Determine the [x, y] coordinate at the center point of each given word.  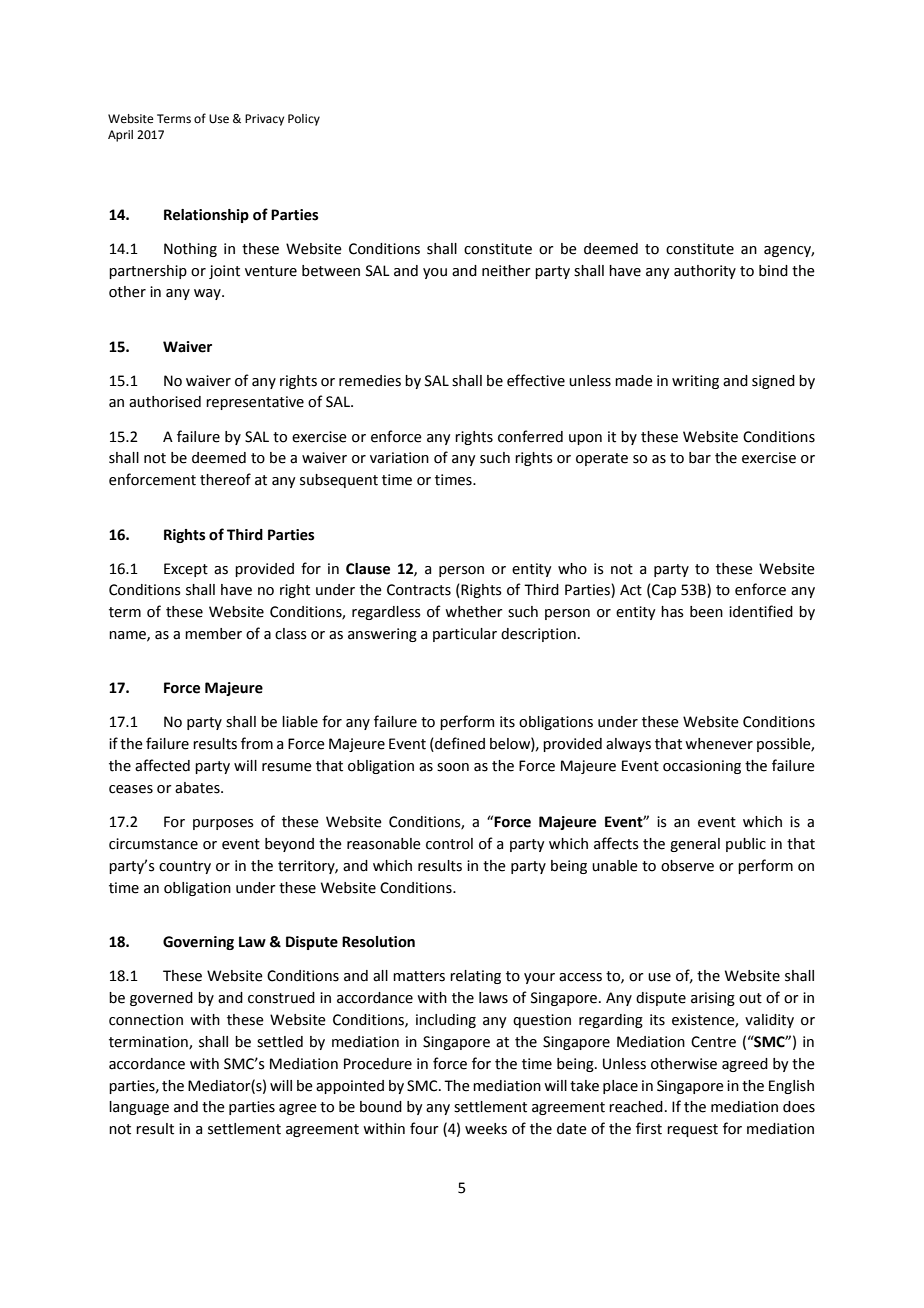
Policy [304, 120]
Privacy [264, 120]
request [692, 1130]
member [213, 634]
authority [705, 272]
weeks [486, 1129]
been [706, 612]
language [139, 1108]
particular [465, 635]
